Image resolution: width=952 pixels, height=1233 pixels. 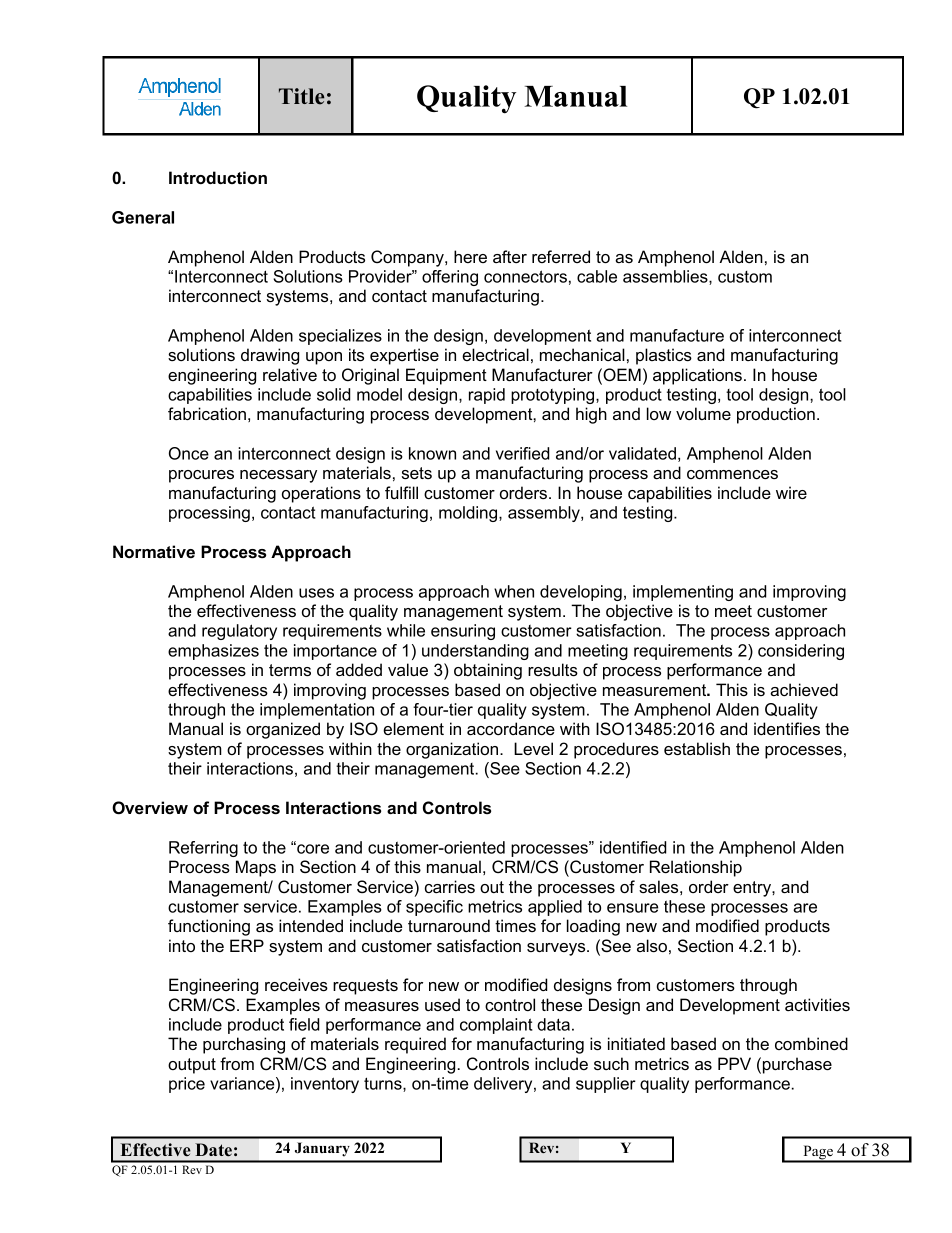 I want to click on verified, so click(x=522, y=453).
